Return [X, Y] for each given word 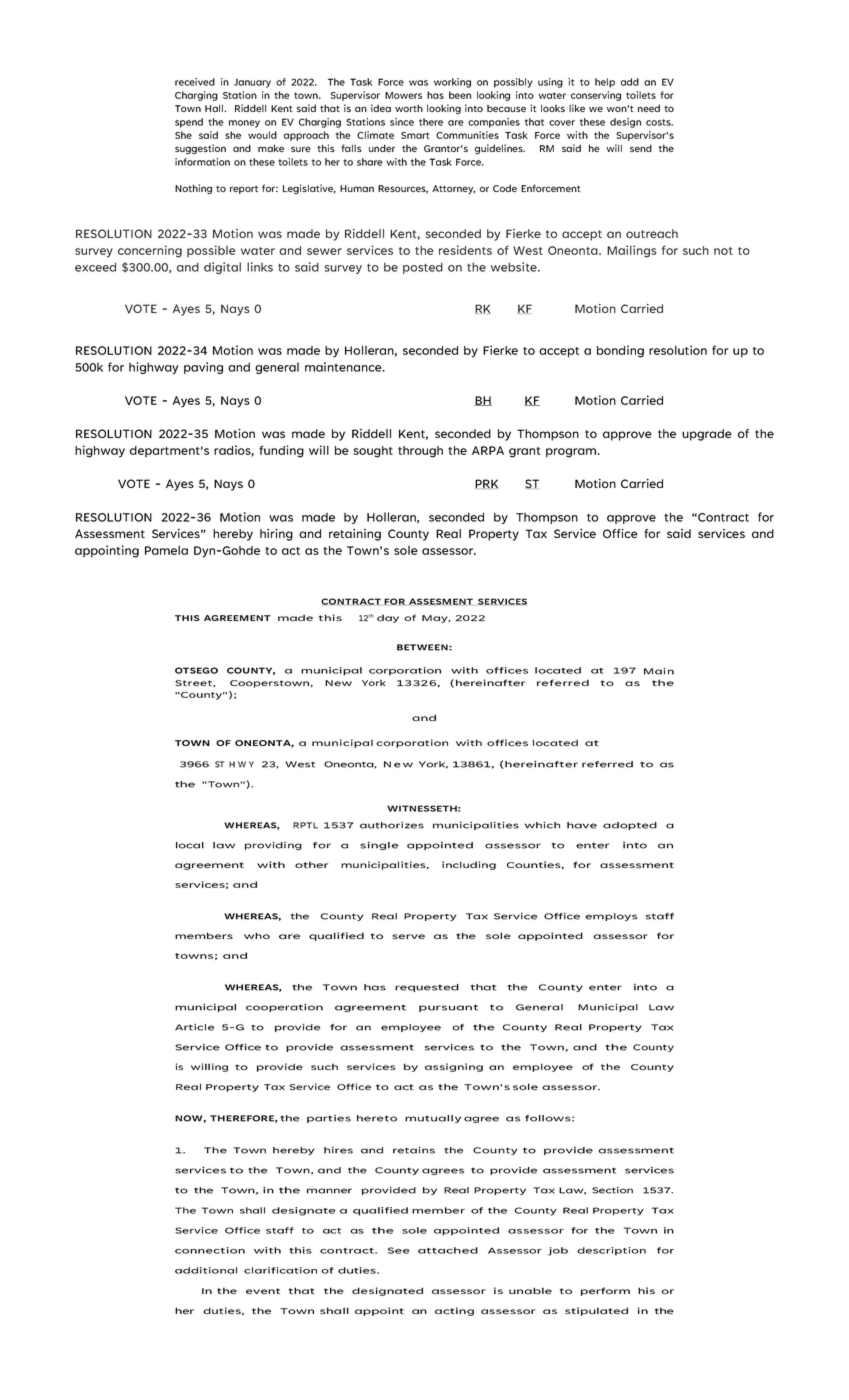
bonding [620, 351]
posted [423, 268]
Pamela [166, 550]
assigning [454, 1067]
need [649, 108]
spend [189, 123]
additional [206, 1270]
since [402, 122]
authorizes [392, 825]
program [571, 453]
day [388, 618]
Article [194, 1027]
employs [611, 917]
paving [203, 368]
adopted [630, 826]
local [190, 845]
